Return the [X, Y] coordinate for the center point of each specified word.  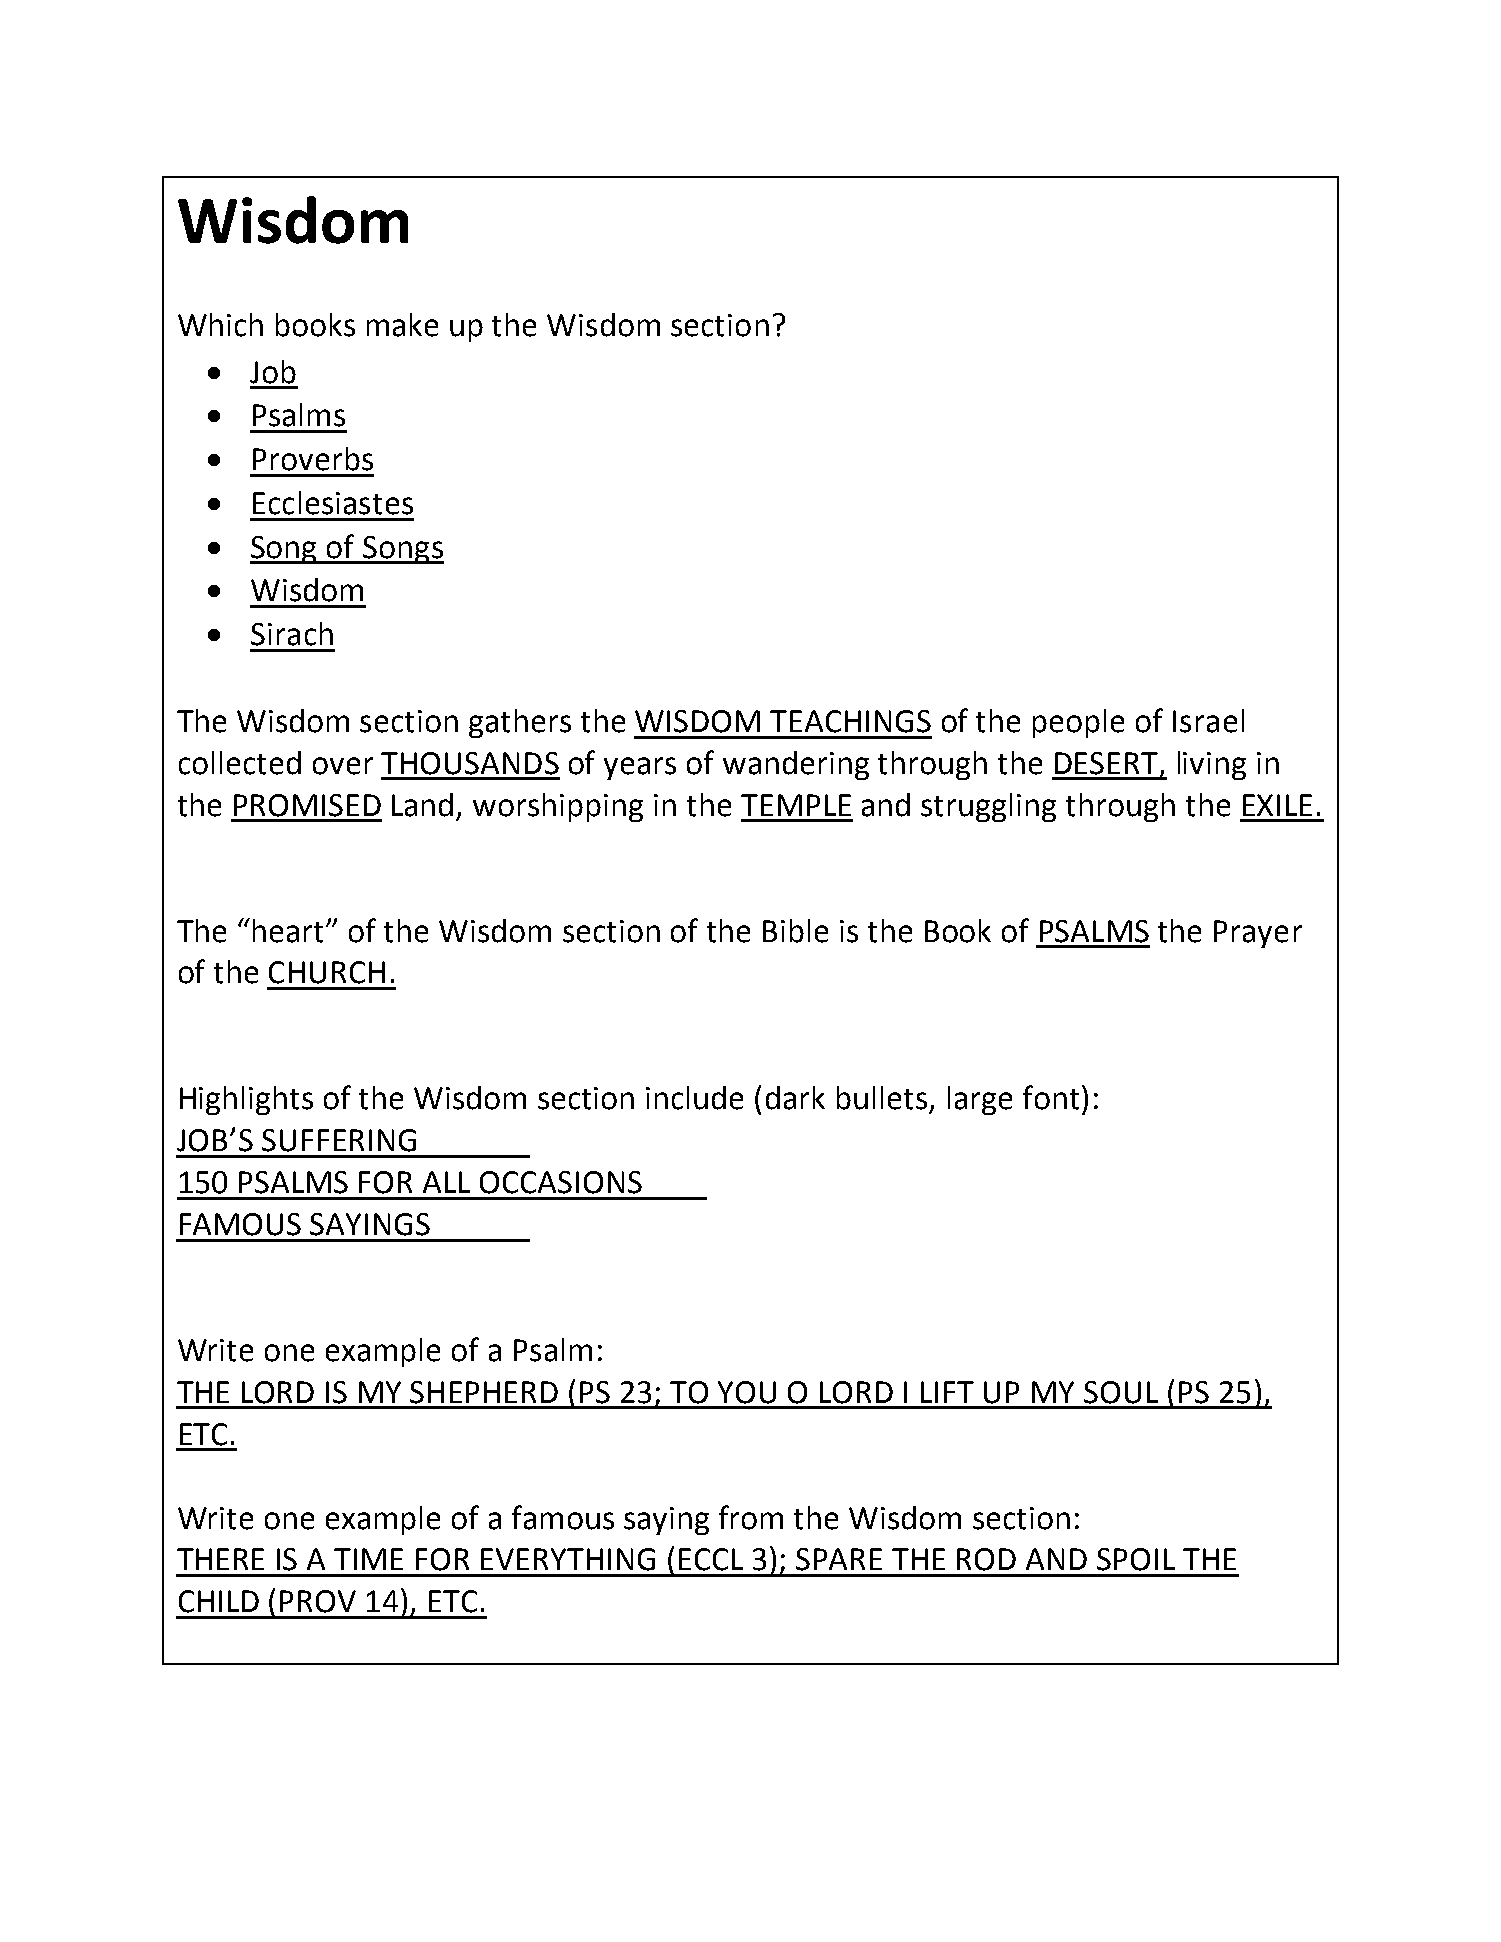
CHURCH [327, 972]
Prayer [1258, 934]
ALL [446, 1182]
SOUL [1121, 1392]
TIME [368, 1559]
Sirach [292, 634]
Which [220, 325]
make [402, 325]
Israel [1208, 721]
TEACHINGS [850, 721]
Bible [795, 931]
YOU [747, 1392]
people [1078, 723]
